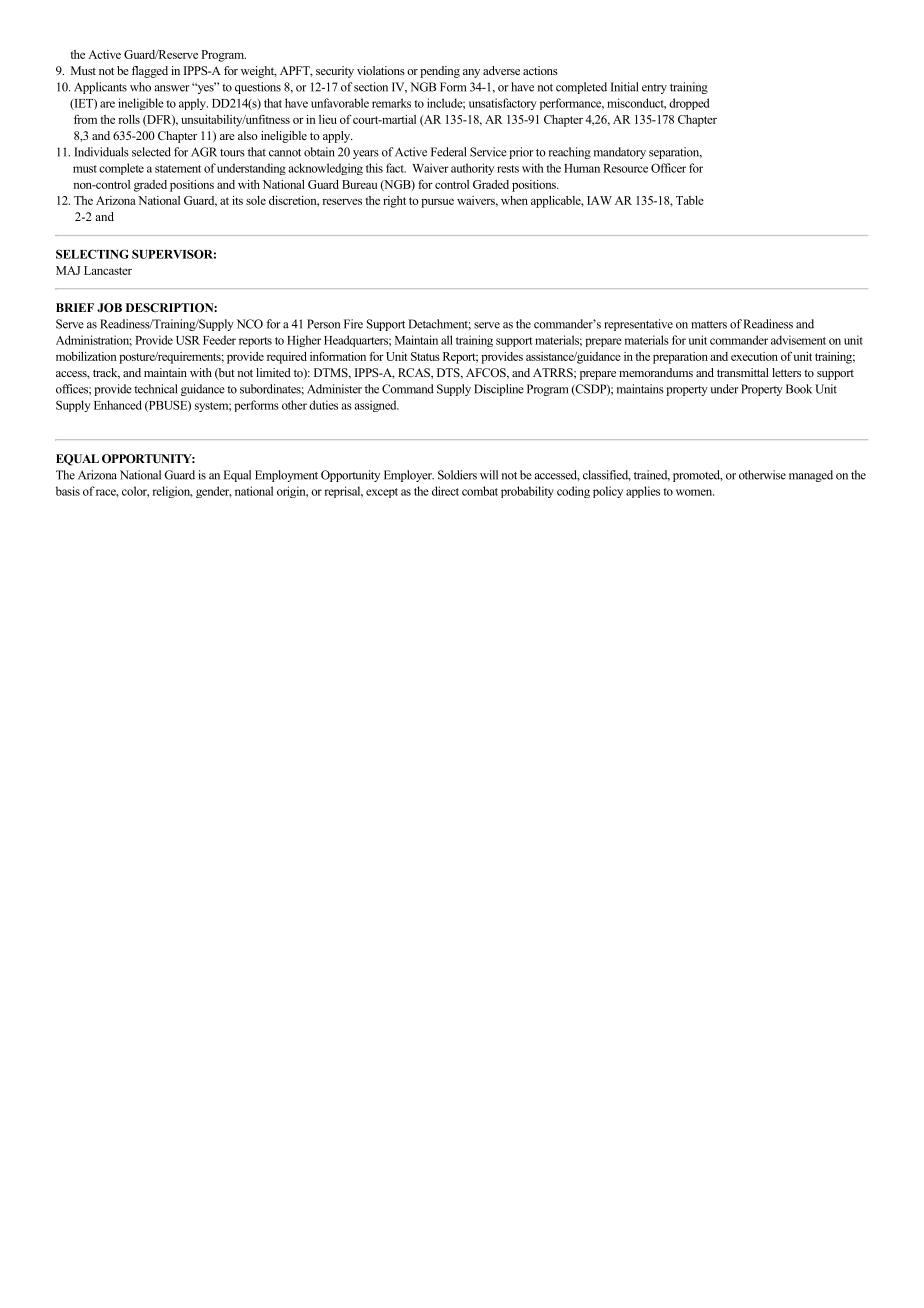 The width and height of the document is (924, 1308). What do you see at coordinates (654, 89) in the document?
I see `entry` at bounding box center [654, 89].
